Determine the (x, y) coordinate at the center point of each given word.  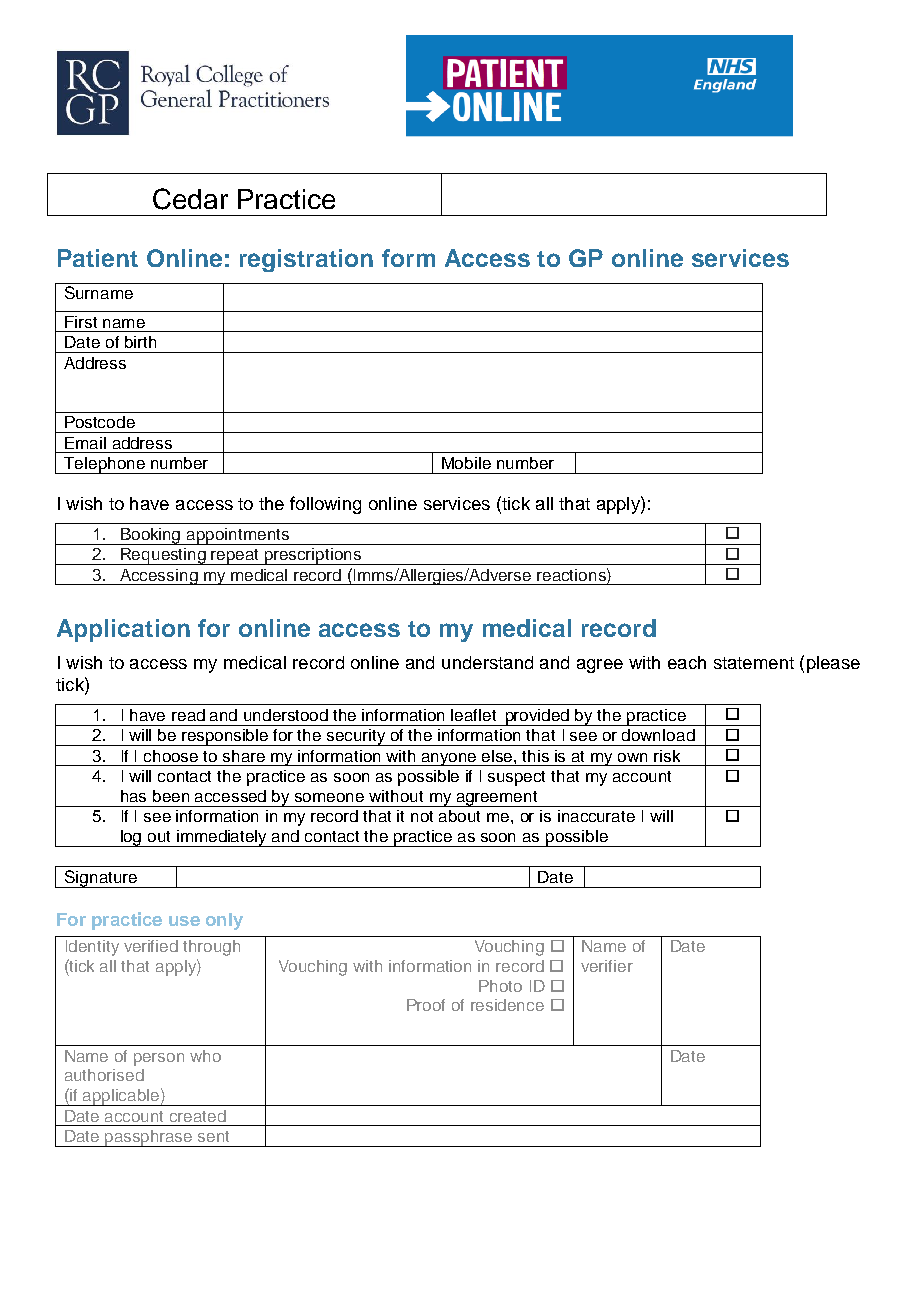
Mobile (466, 463)
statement (754, 663)
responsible (226, 737)
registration (306, 260)
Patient (98, 258)
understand (487, 662)
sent (213, 1136)
